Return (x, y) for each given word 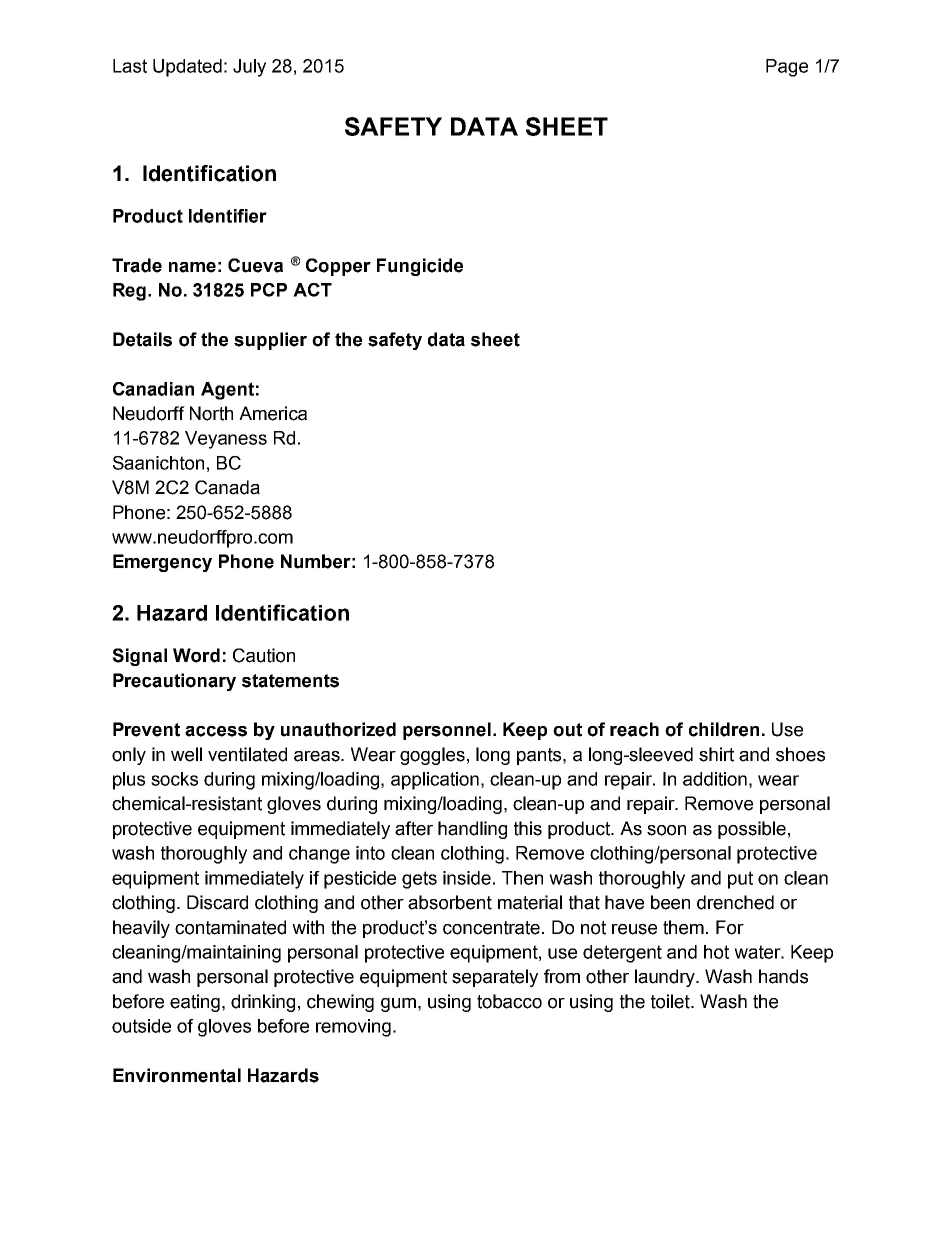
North (211, 413)
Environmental (177, 1075)
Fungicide (420, 267)
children (724, 729)
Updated (187, 68)
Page (787, 68)
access (216, 731)
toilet (671, 1001)
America (273, 413)
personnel (447, 731)
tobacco (509, 1001)
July (249, 68)
